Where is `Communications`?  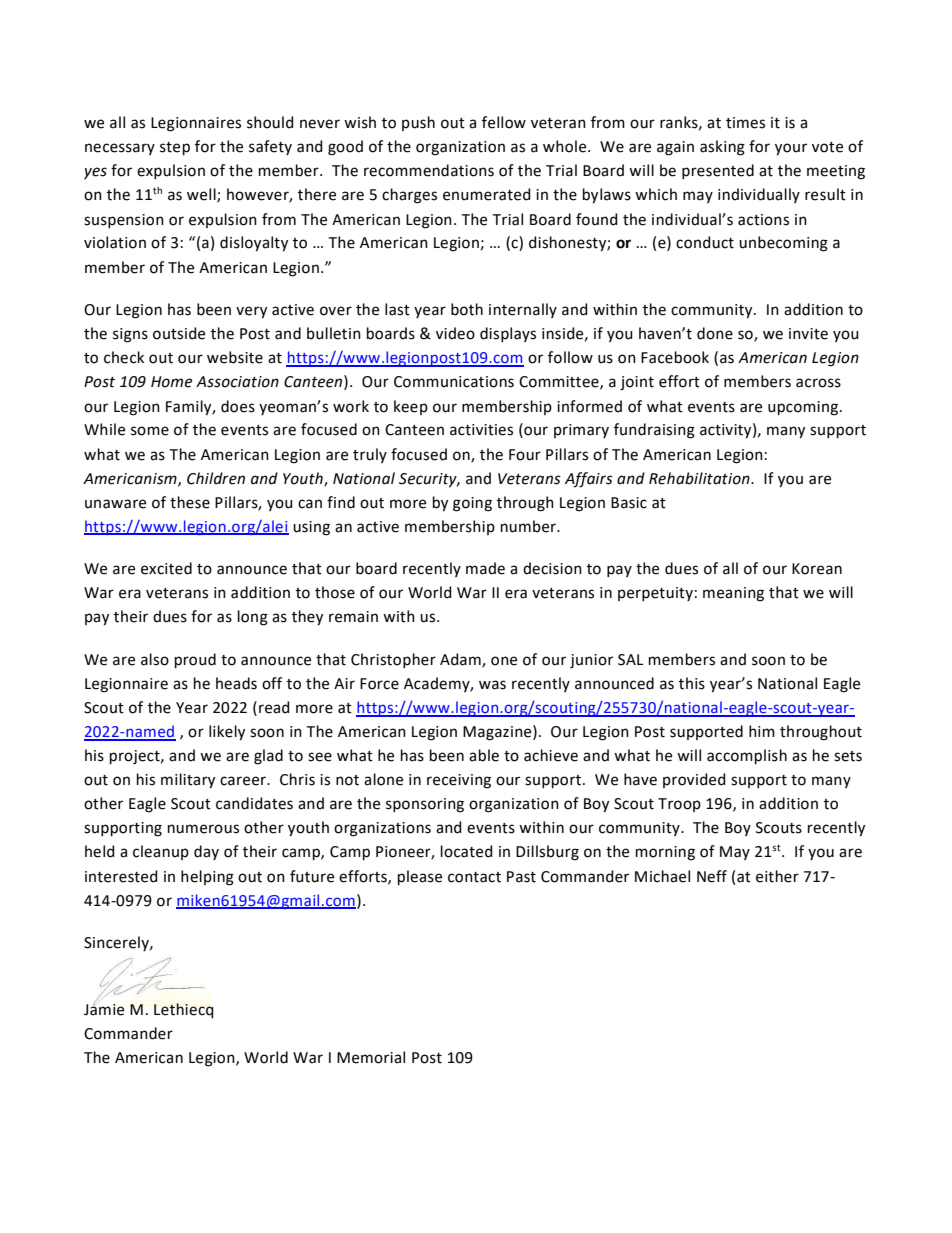
Communications is located at coordinates (454, 382).
